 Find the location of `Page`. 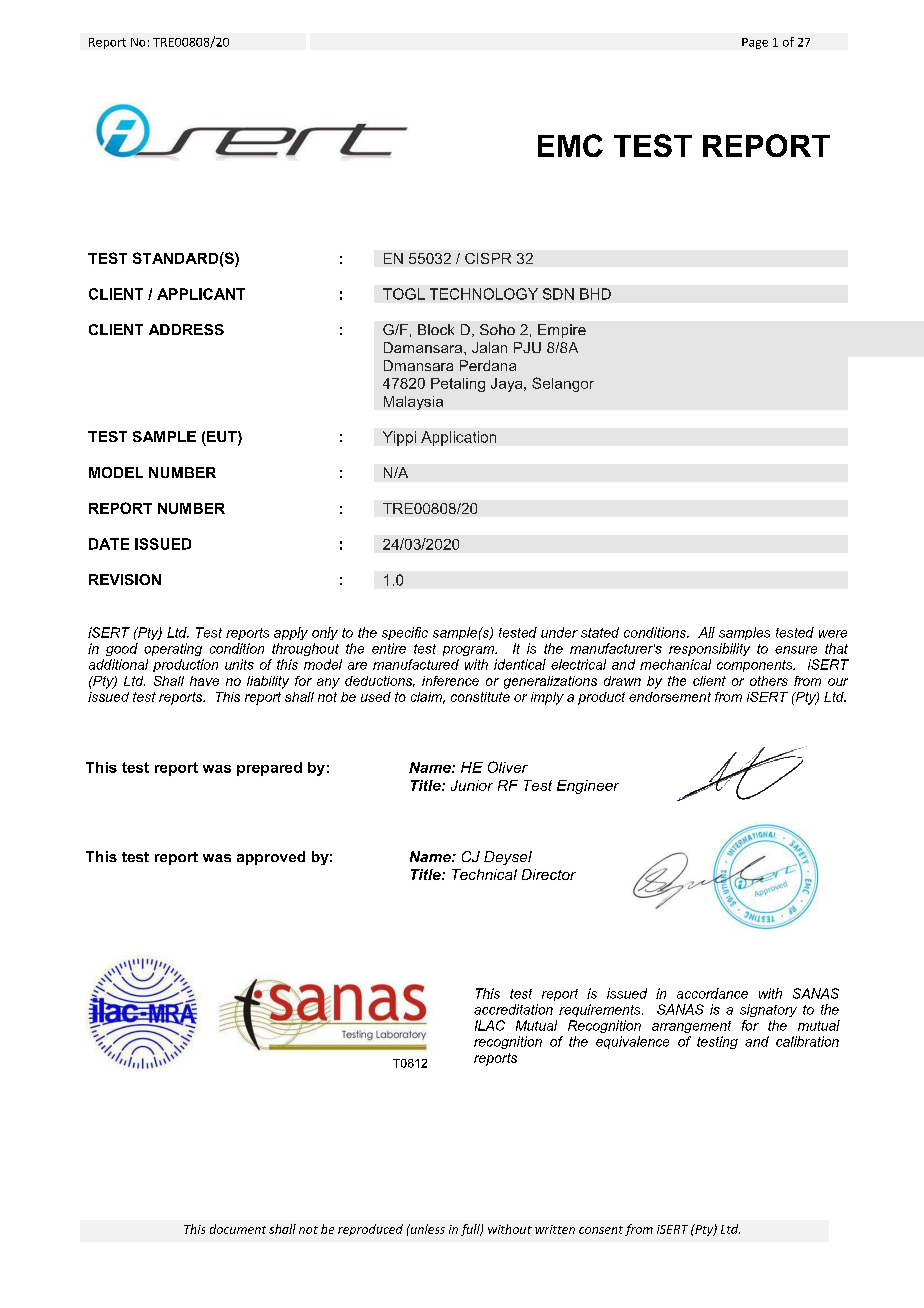

Page is located at coordinates (755, 43).
